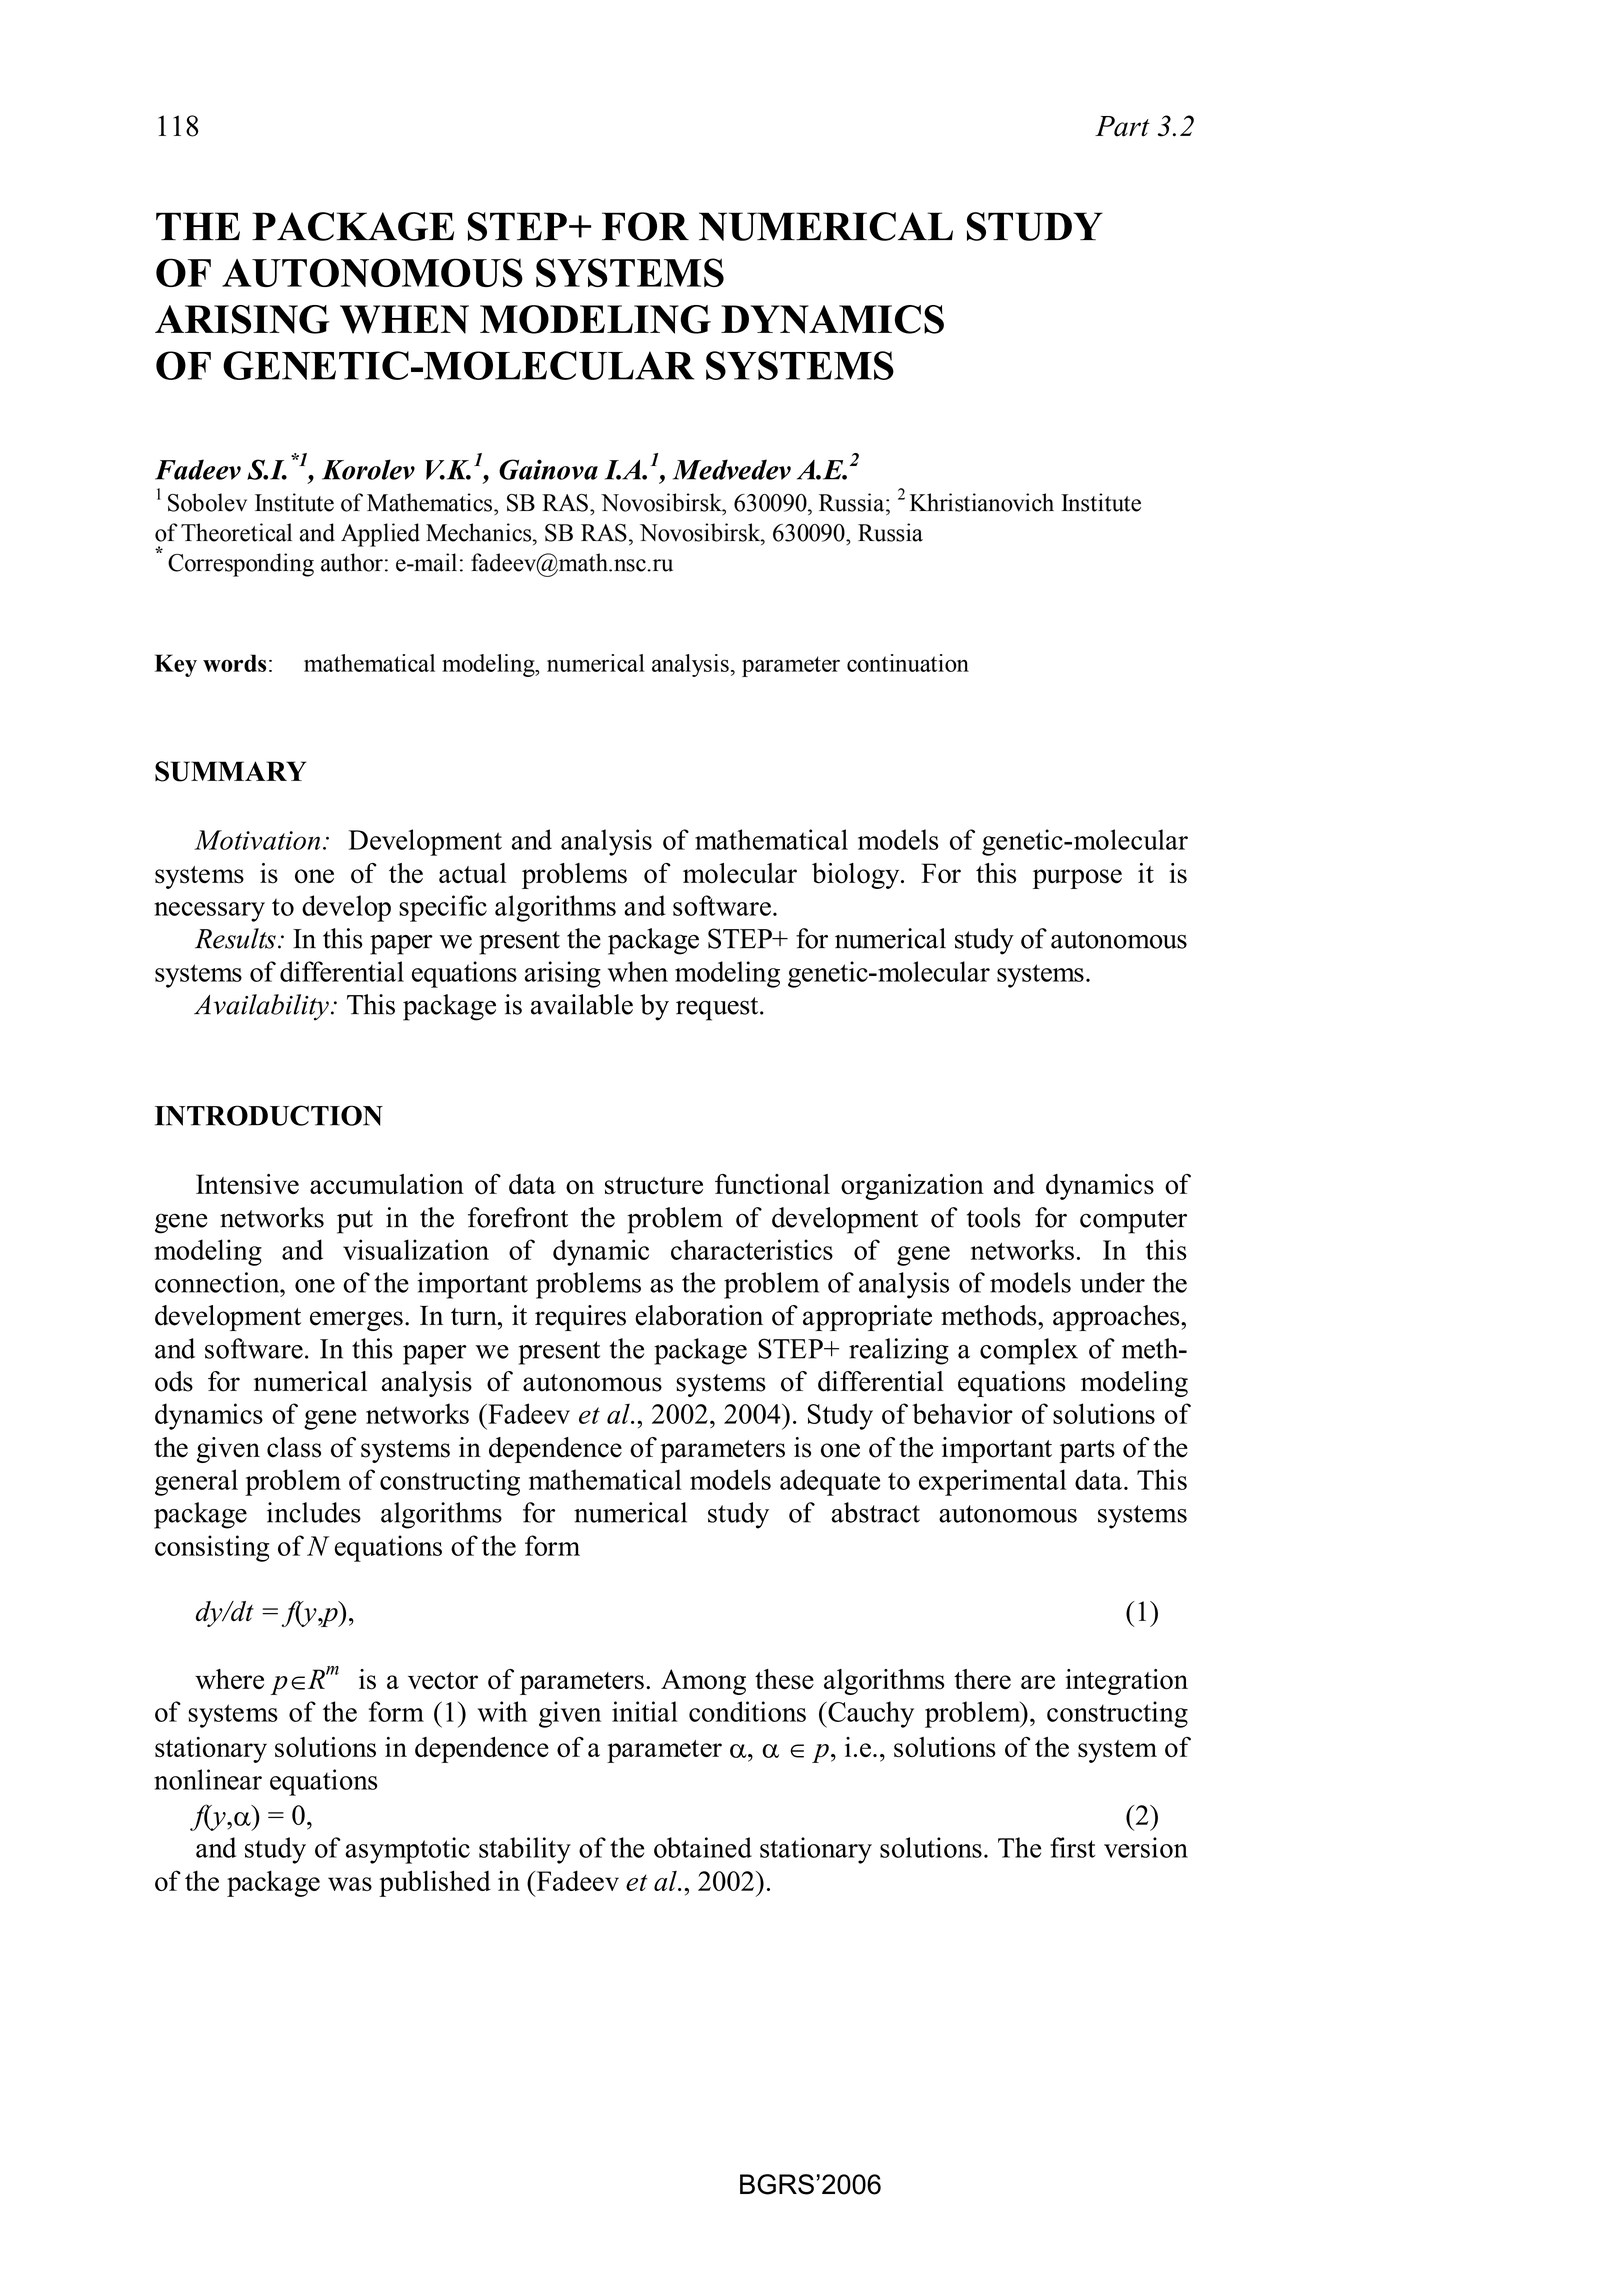 This screenshot has width=1620, height=2292. Describe the element at coordinates (236, 532) in the screenshot. I see `Theoretical` at that location.
